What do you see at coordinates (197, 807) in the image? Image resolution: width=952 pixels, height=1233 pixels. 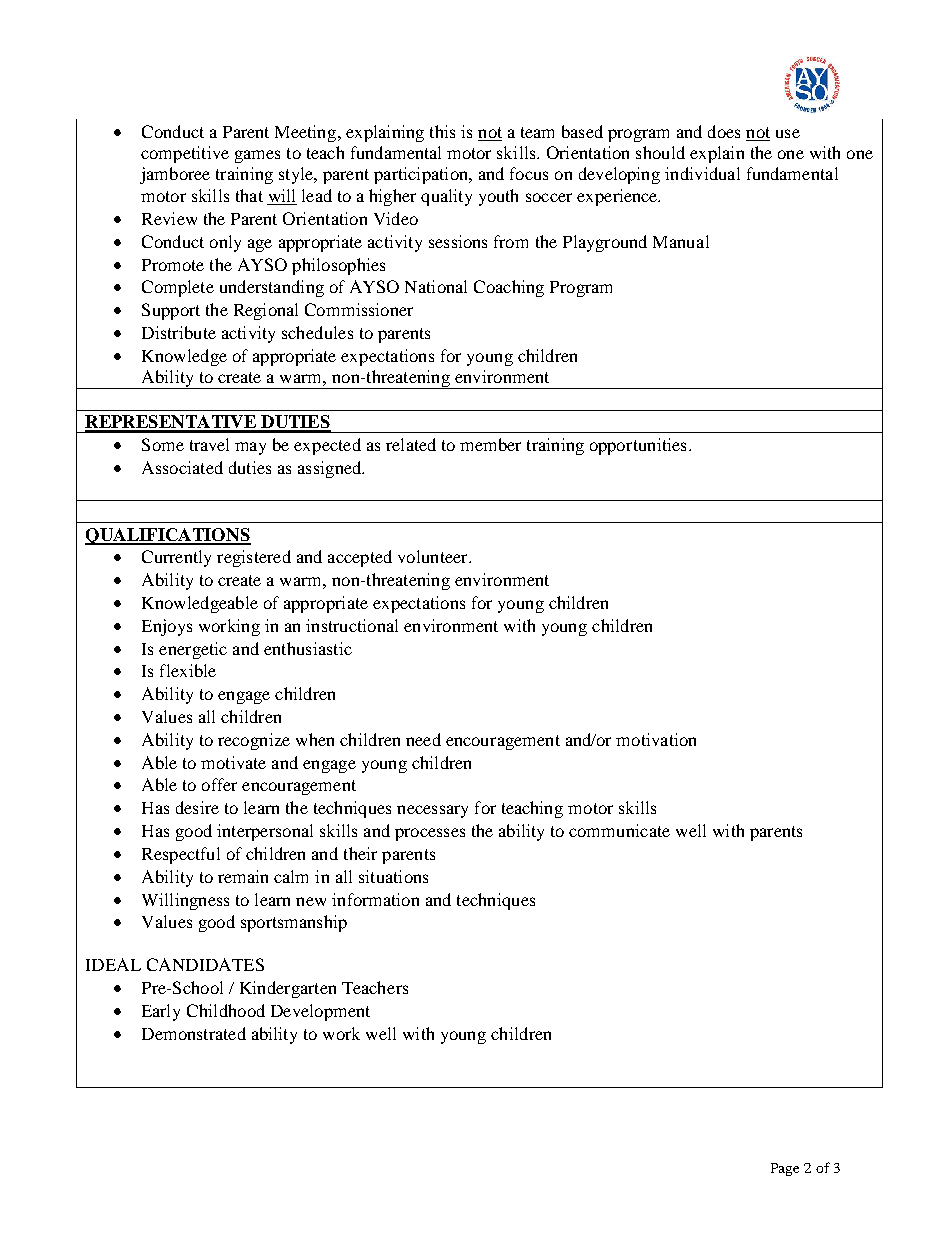 I see `desire` at bounding box center [197, 807].
